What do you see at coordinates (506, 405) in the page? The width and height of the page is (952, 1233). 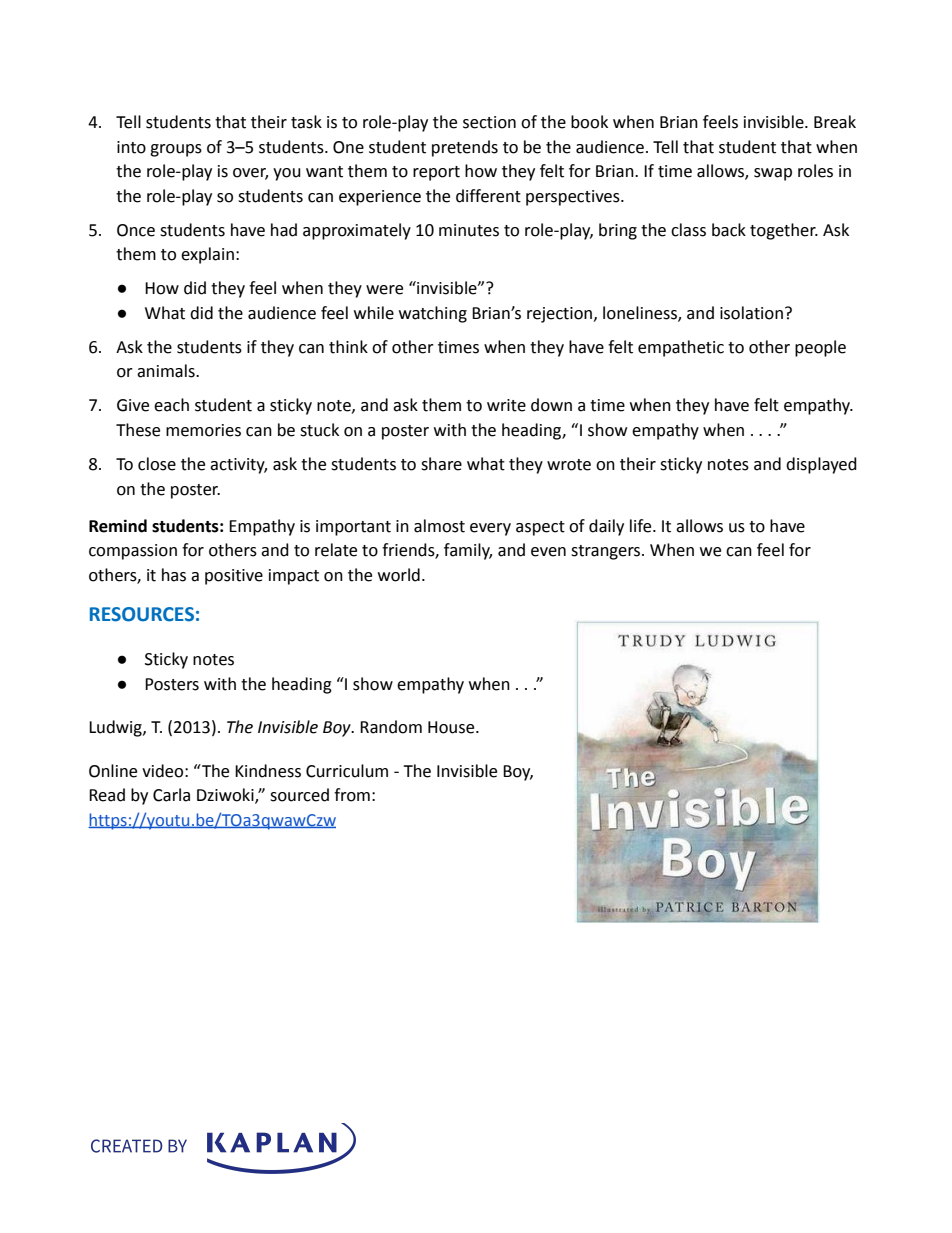 I see `write` at bounding box center [506, 405].
